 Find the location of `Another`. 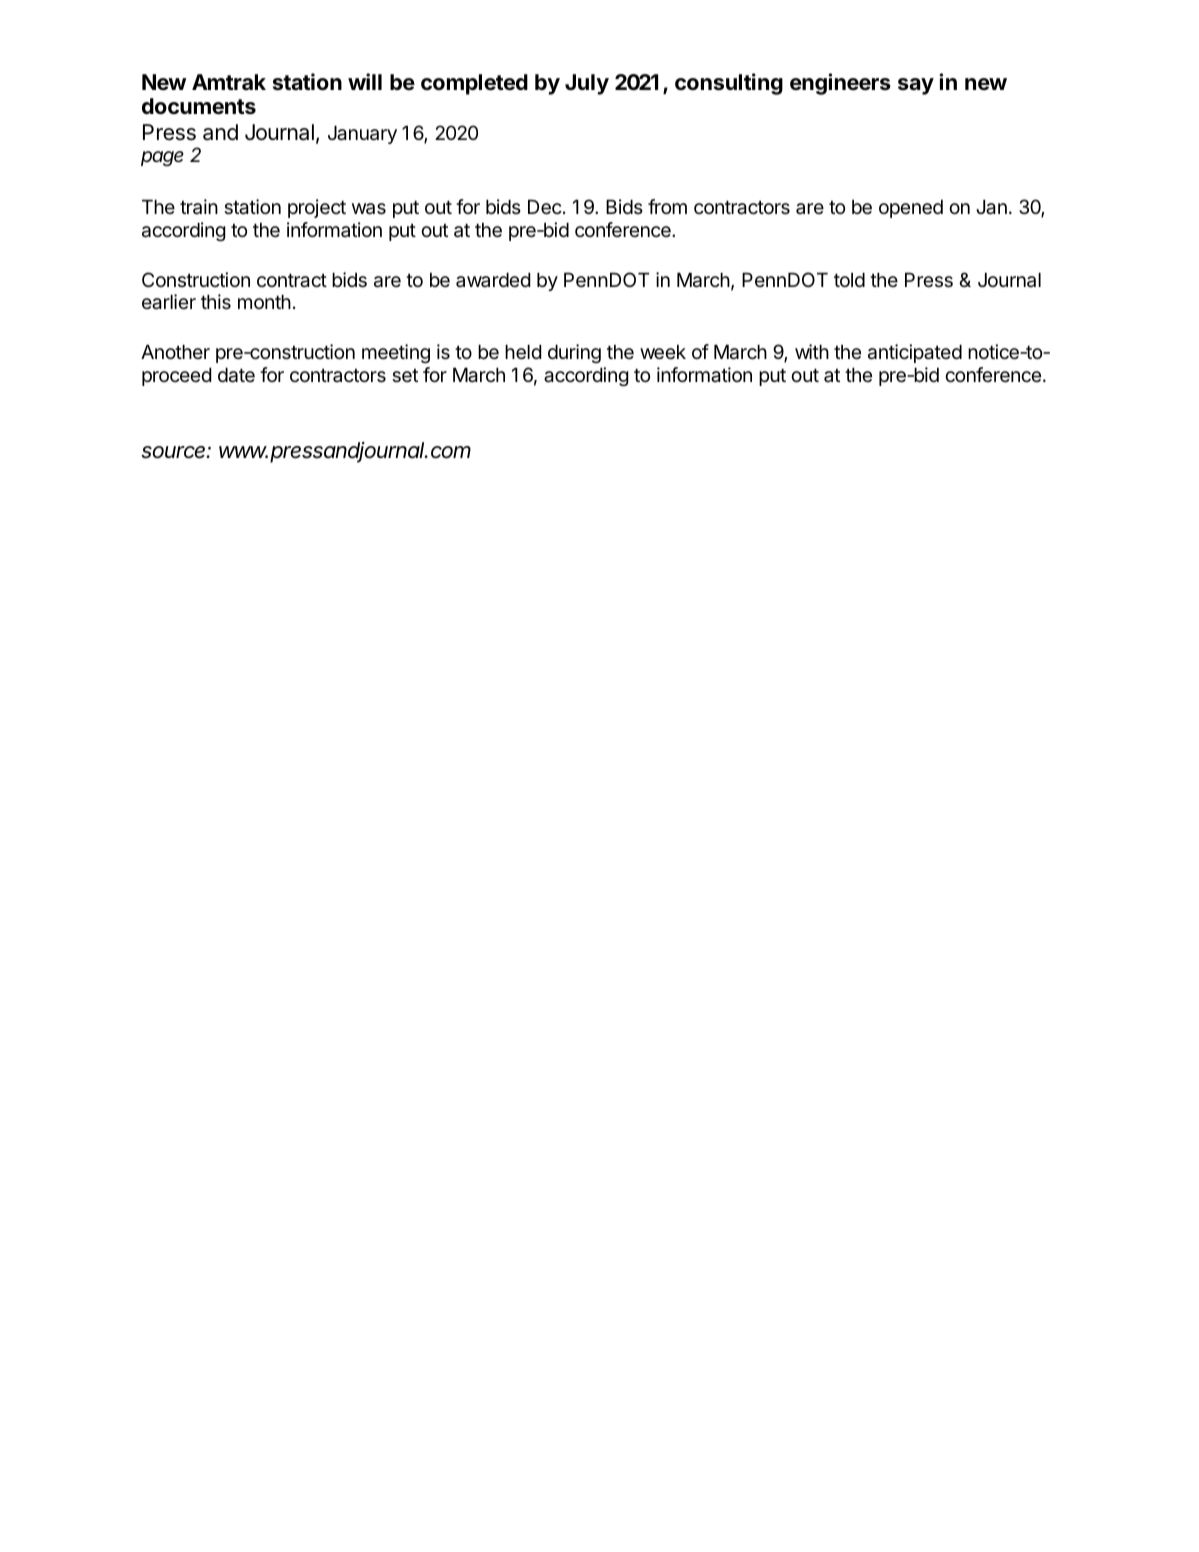

Another is located at coordinates (175, 351).
